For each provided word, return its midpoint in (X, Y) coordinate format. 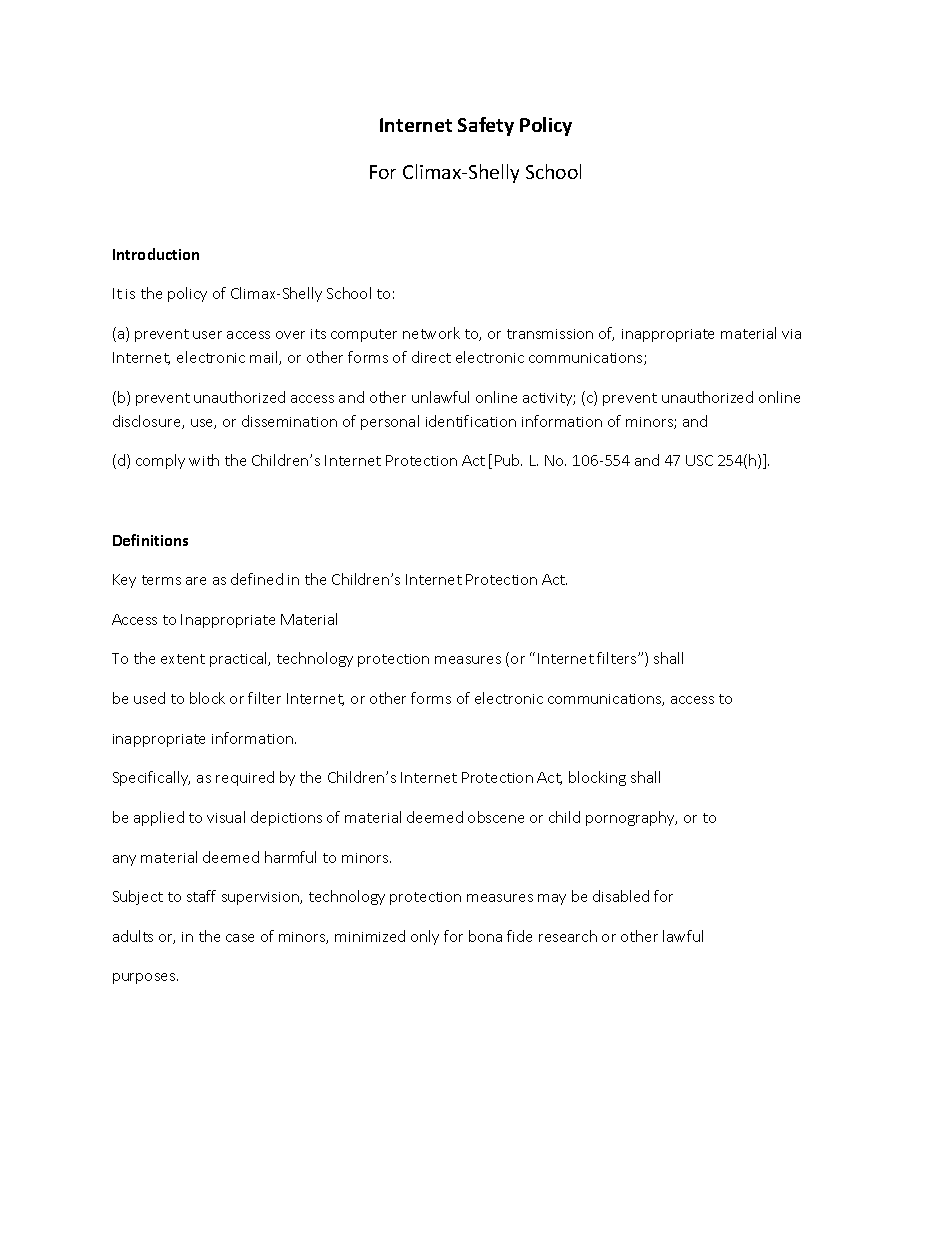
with (204, 460)
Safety (486, 126)
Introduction (156, 254)
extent (183, 659)
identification (471, 421)
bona (485, 936)
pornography (631, 818)
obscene (496, 817)
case (240, 938)
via (791, 334)
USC (699, 460)
